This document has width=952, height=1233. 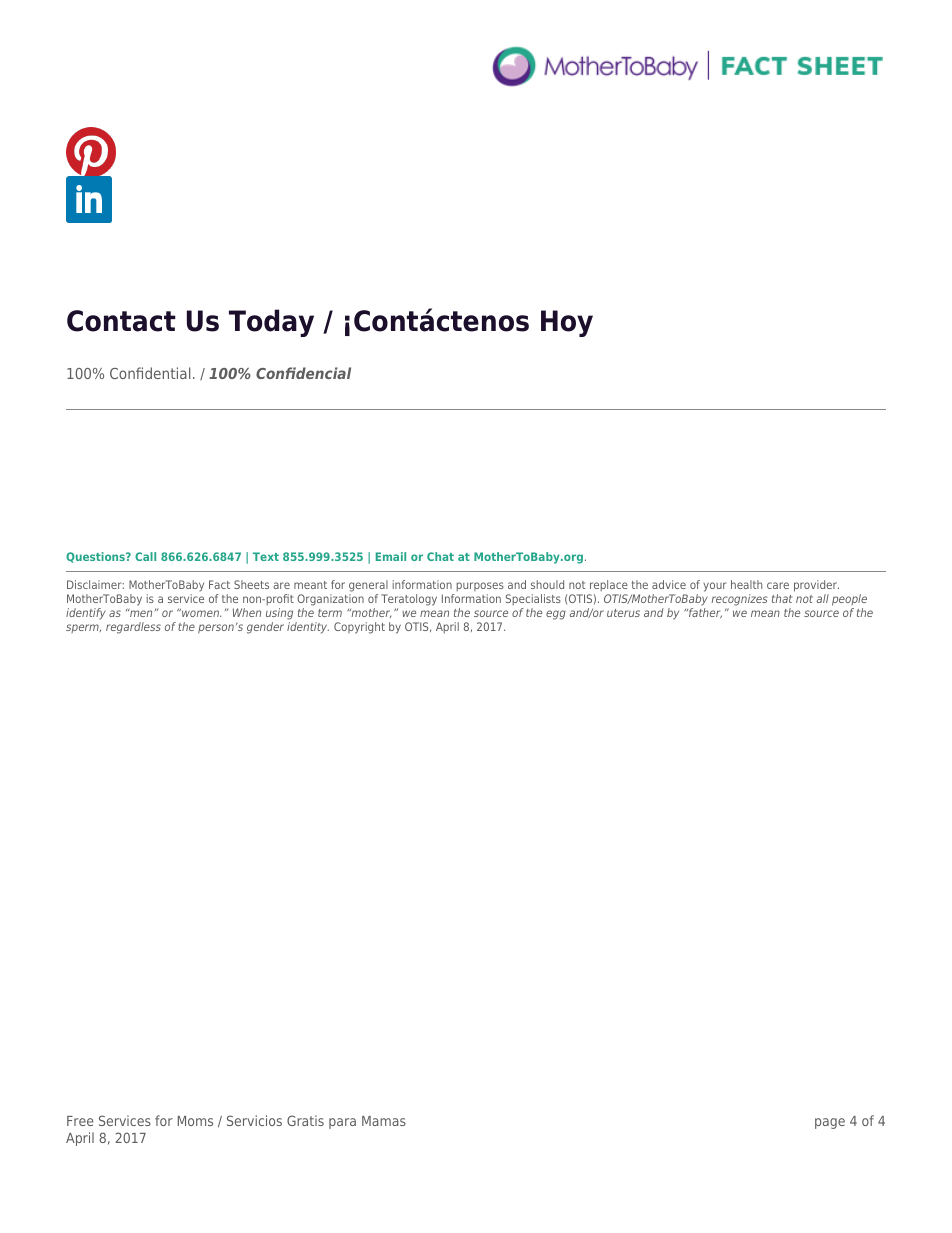 I want to click on Today, so click(x=271, y=323).
